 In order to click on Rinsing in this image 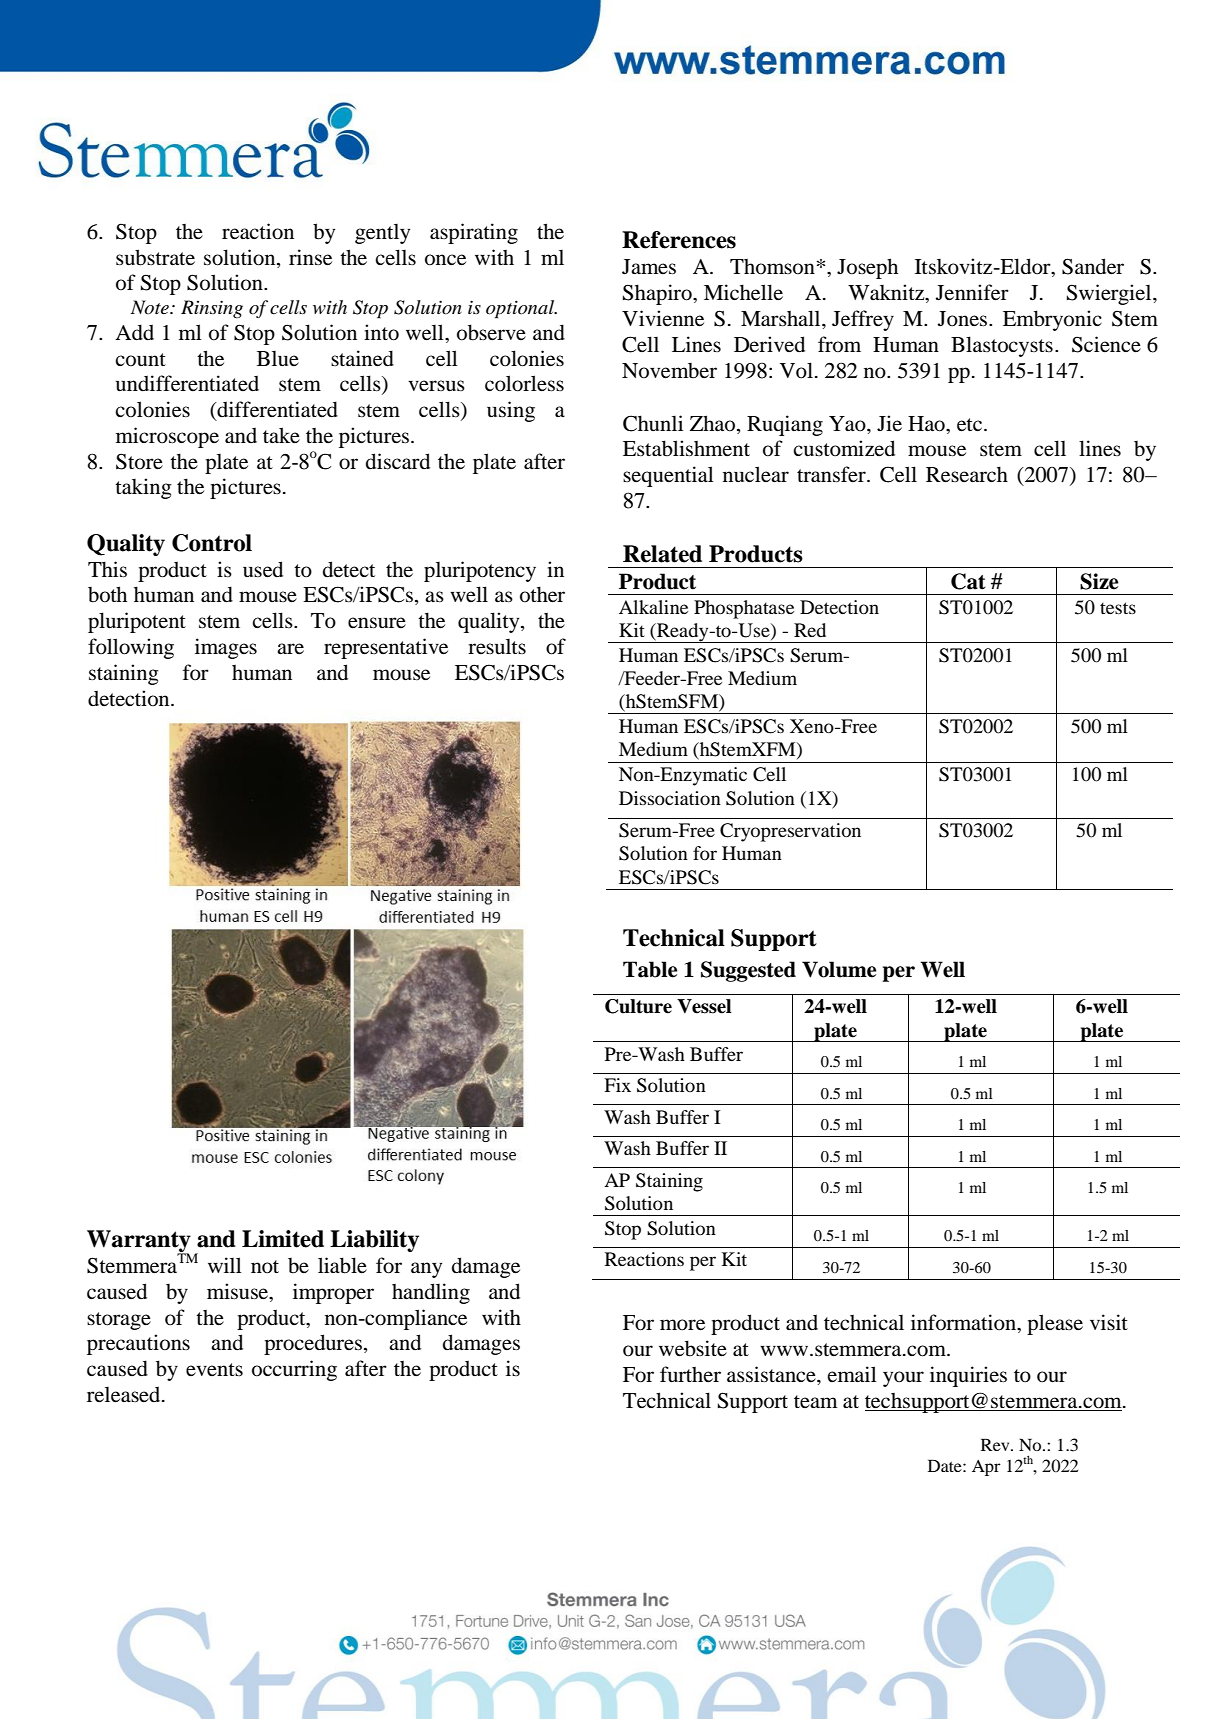, I will do `click(212, 309)`.
